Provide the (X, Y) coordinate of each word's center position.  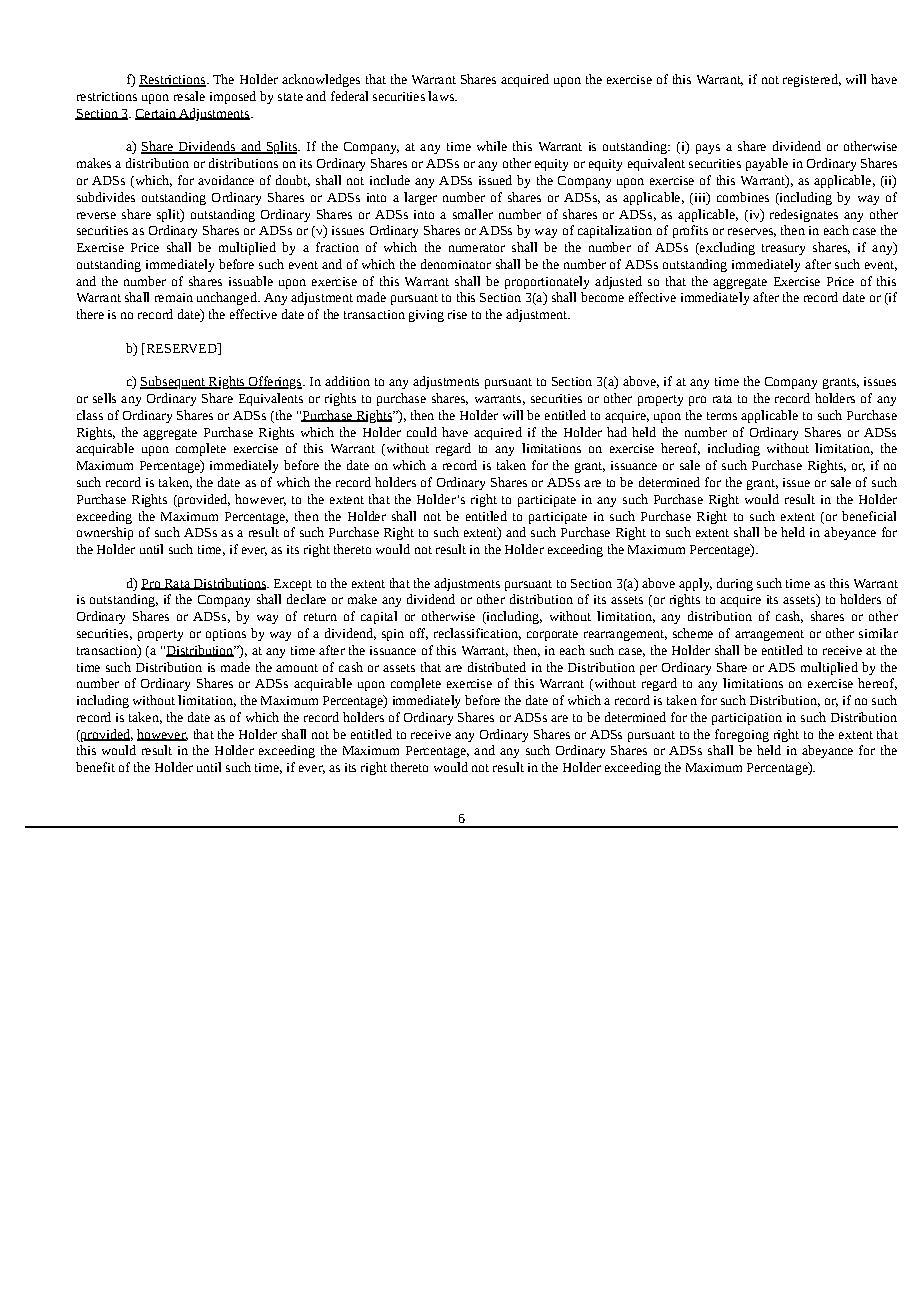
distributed (497, 667)
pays (708, 149)
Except (293, 585)
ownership (105, 533)
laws (442, 96)
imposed (233, 97)
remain (174, 297)
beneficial (869, 516)
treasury (783, 249)
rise (457, 314)
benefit (95, 767)
